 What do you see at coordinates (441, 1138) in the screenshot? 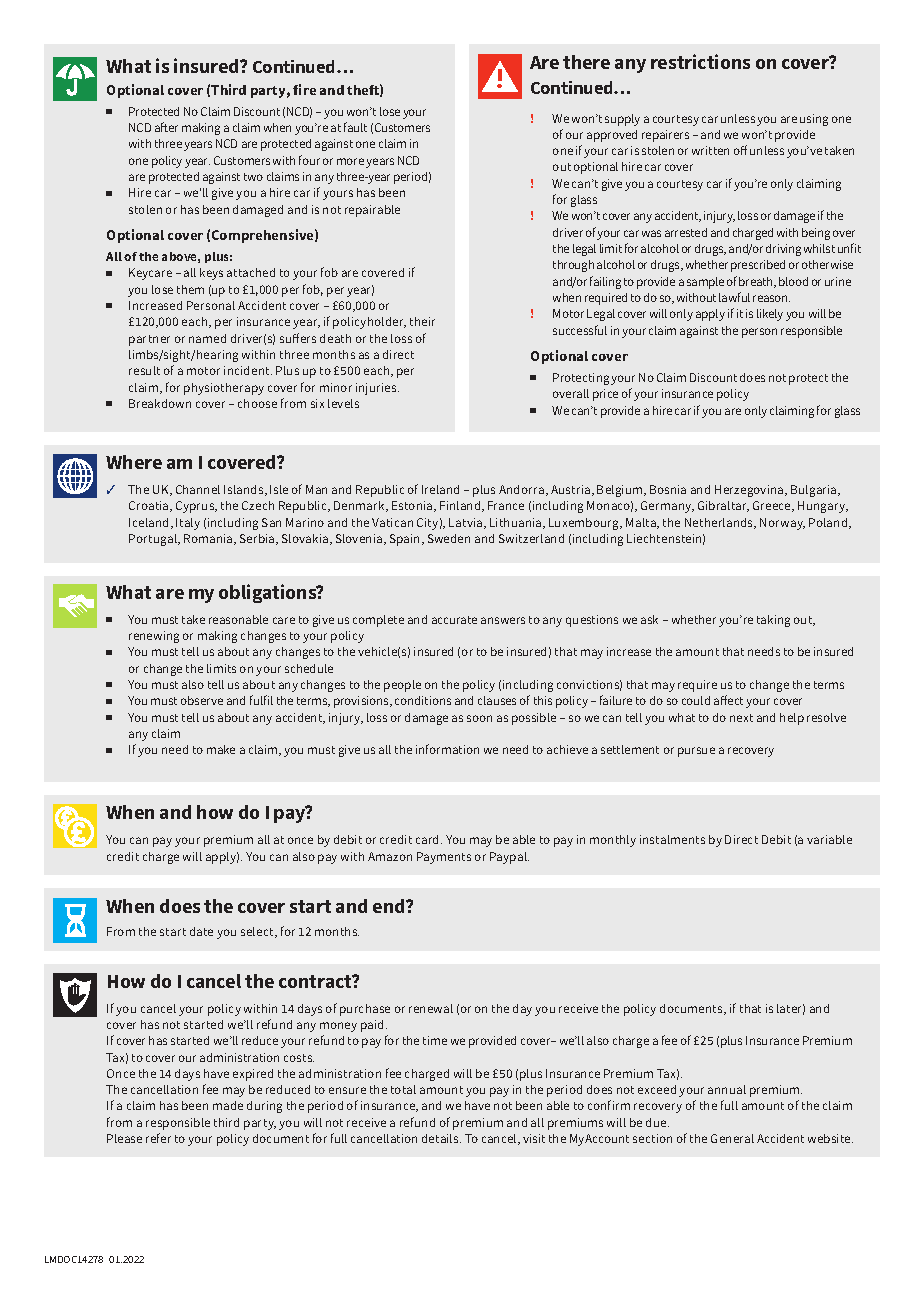
I see `details` at bounding box center [441, 1138].
